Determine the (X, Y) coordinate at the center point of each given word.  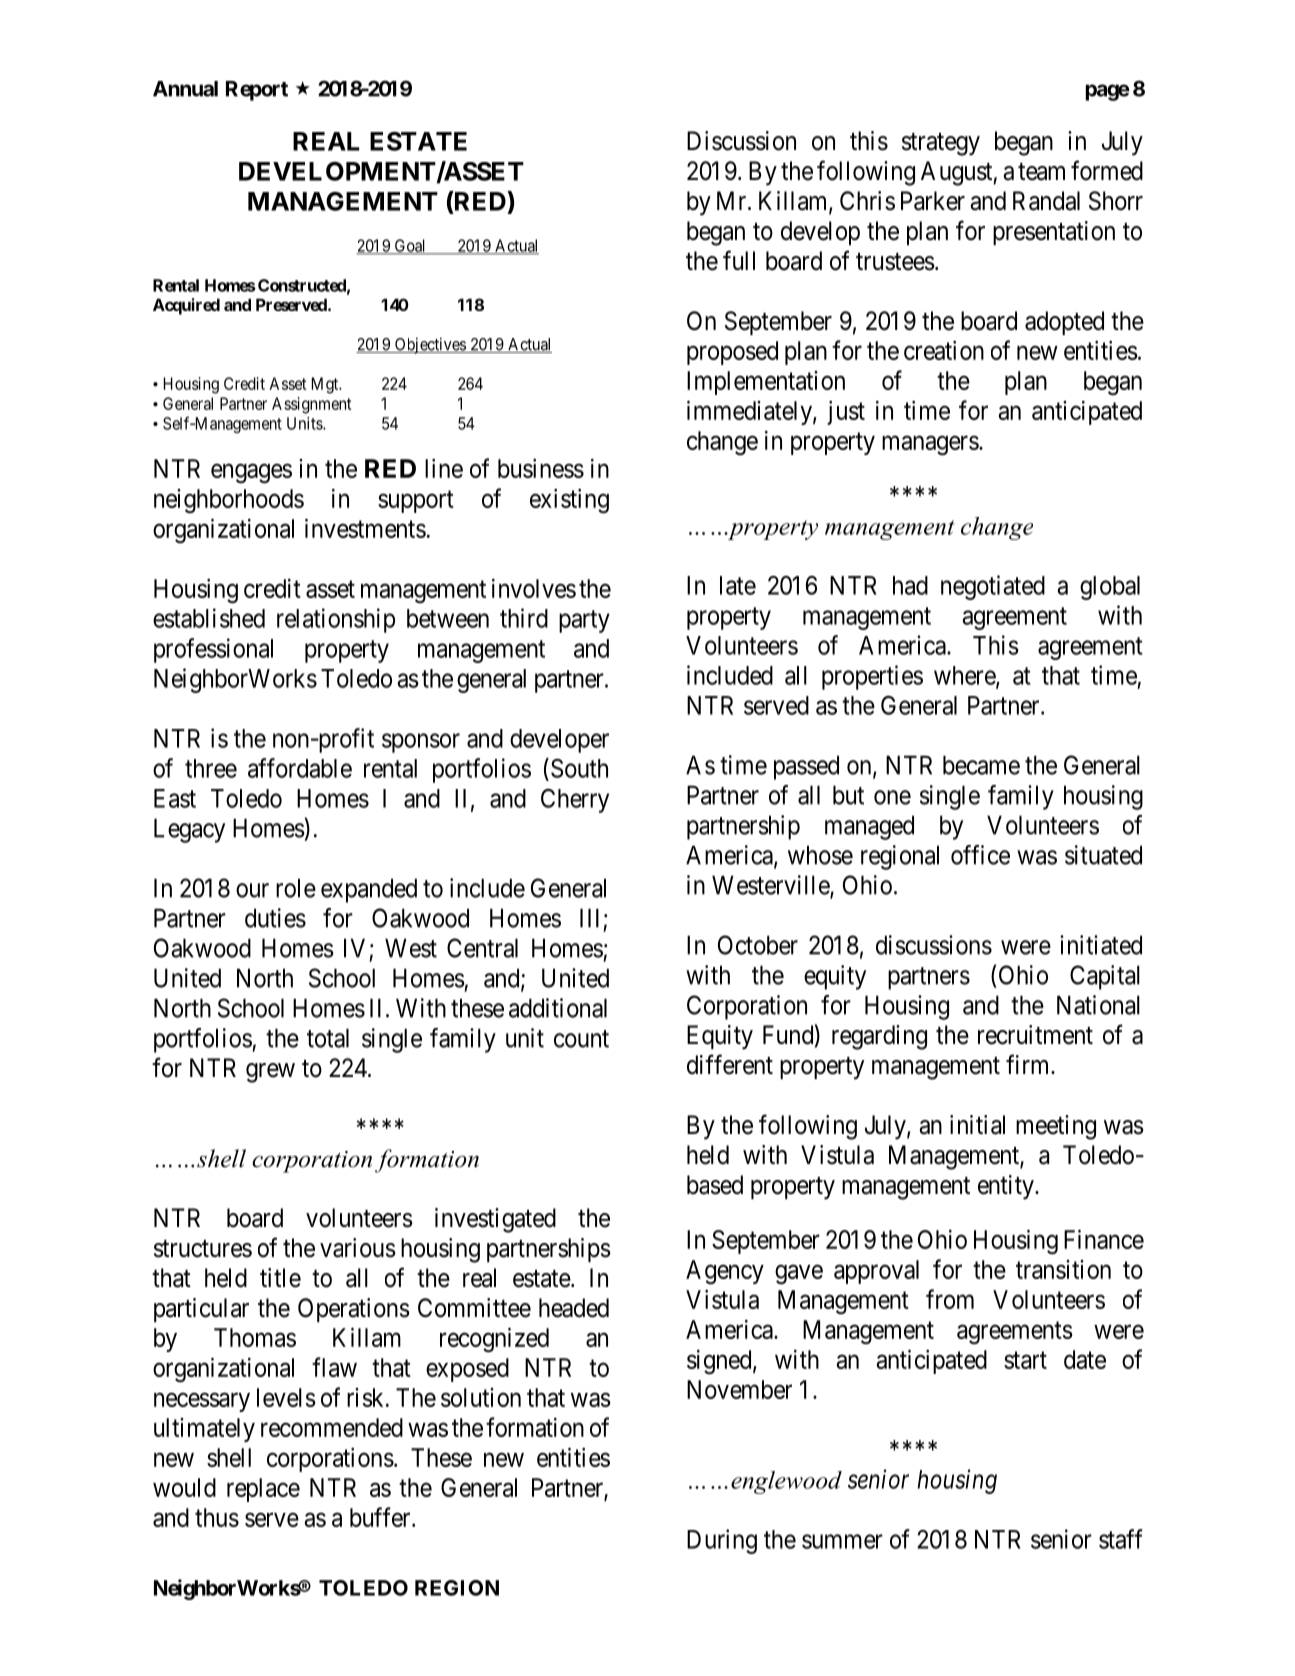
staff (1121, 1539)
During (722, 1541)
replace (263, 1490)
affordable (300, 768)
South (579, 768)
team (1041, 172)
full (739, 260)
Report (257, 91)
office (980, 855)
